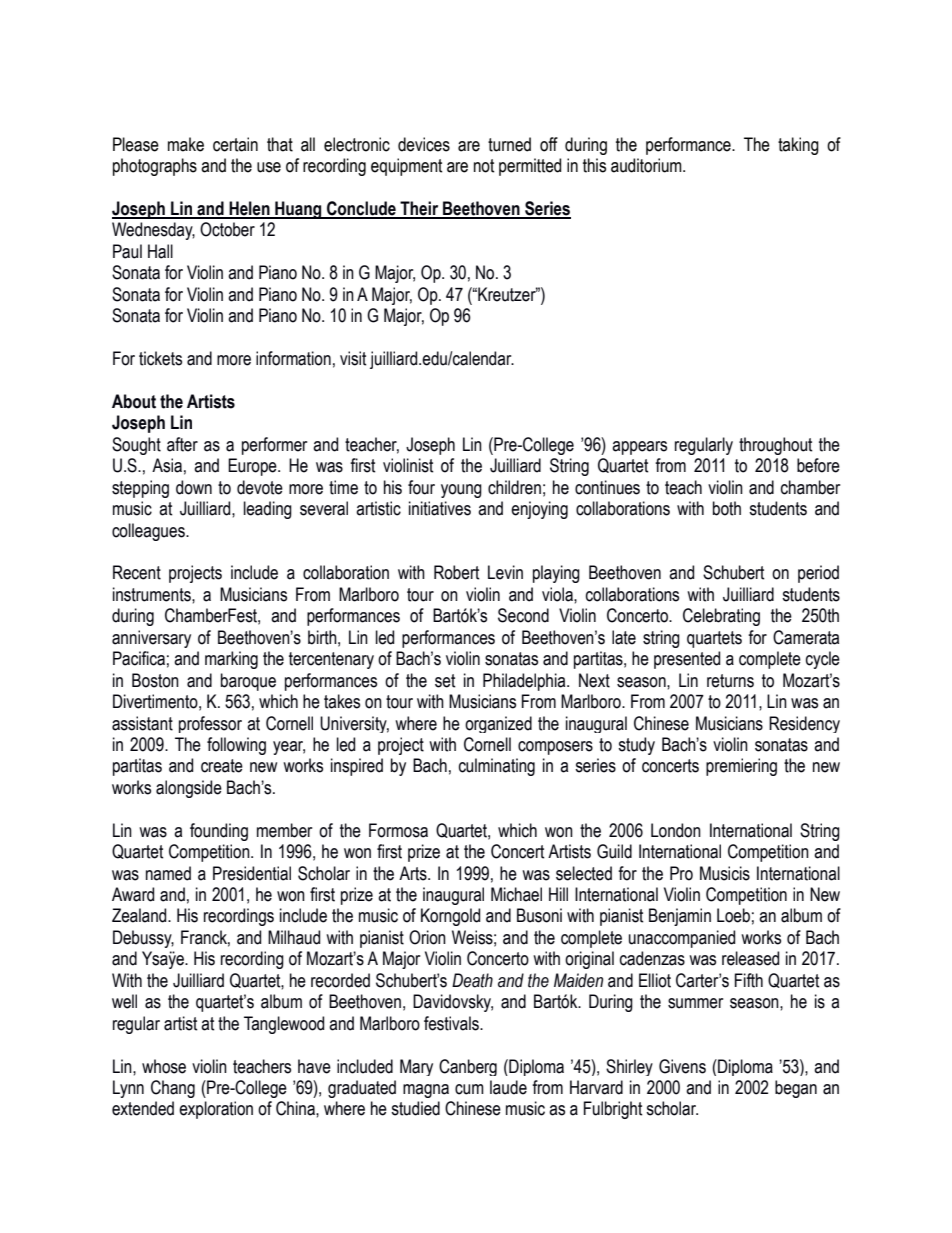 This document has width=952, height=1233. Describe the element at coordinates (484, 166) in the document. I see `not` at that location.
